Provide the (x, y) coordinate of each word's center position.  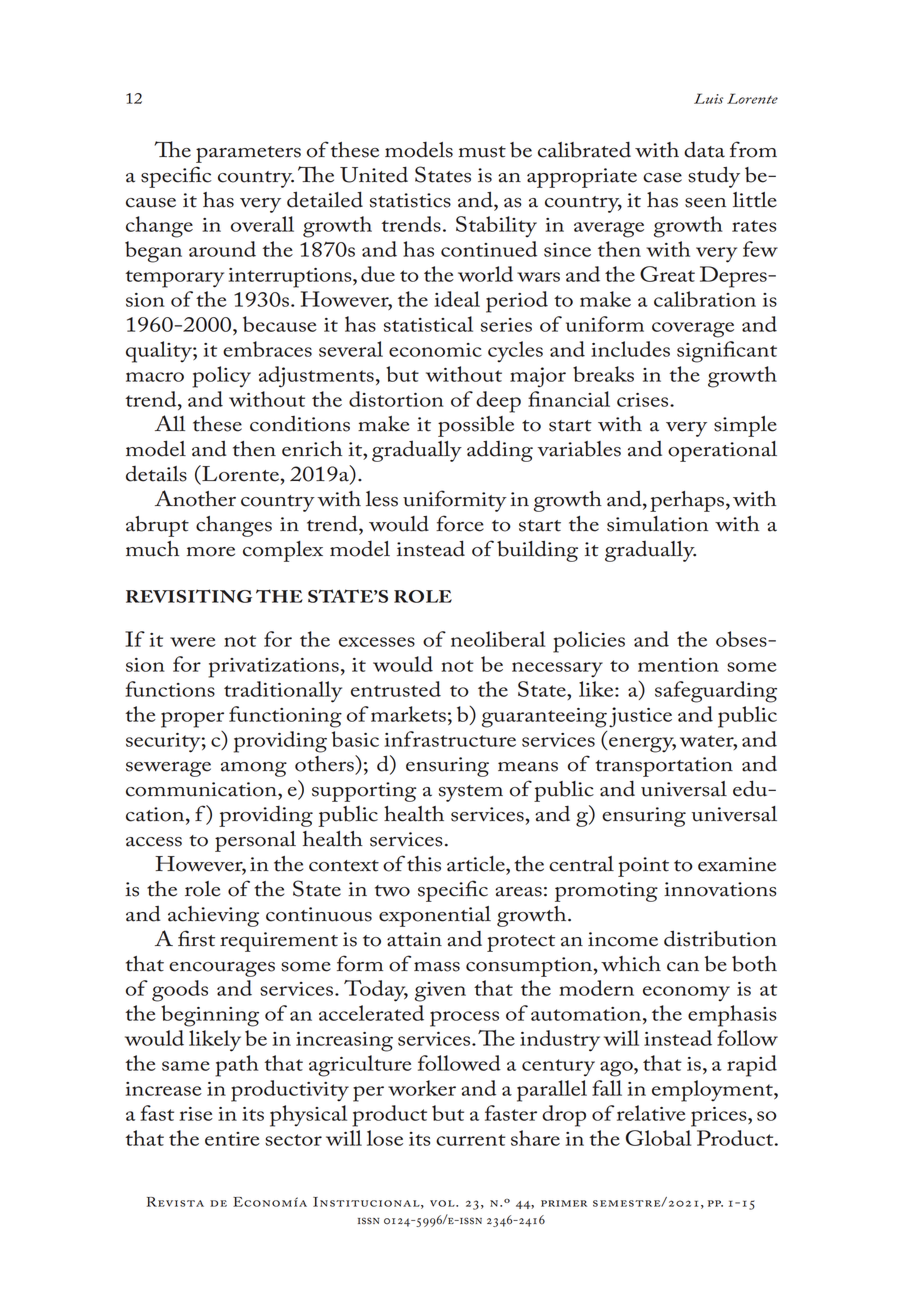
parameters (248, 154)
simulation (657, 524)
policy (221, 377)
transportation (664, 767)
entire (232, 1139)
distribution (720, 938)
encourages (222, 969)
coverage (693, 330)
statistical (428, 324)
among (254, 769)
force (460, 523)
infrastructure (450, 739)
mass (437, 967)
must (482, 152)
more (211, 552)
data (704, 150)
